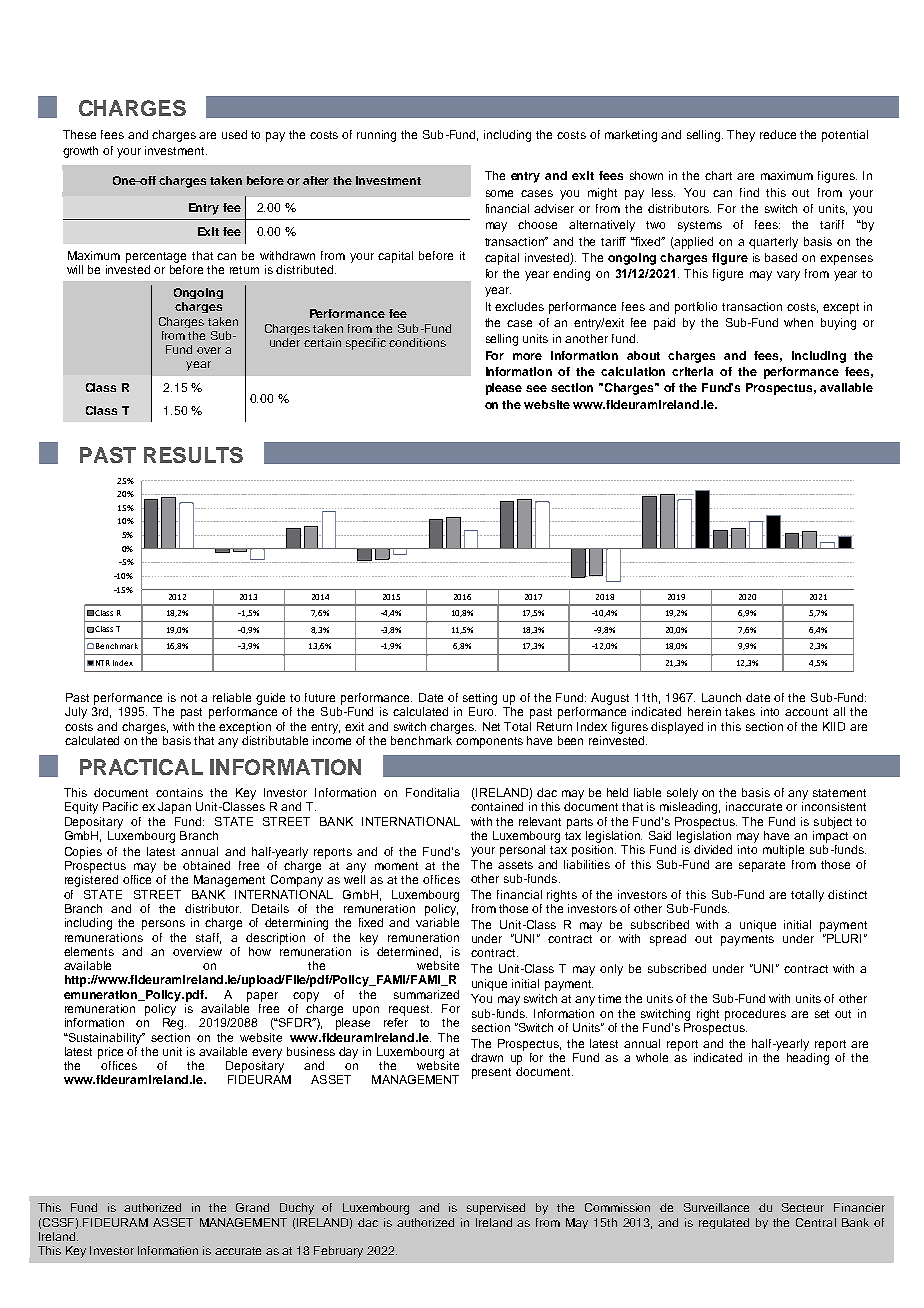 The width and height of the document is (924, 1308). I want to click on find, so click(749, 192).
